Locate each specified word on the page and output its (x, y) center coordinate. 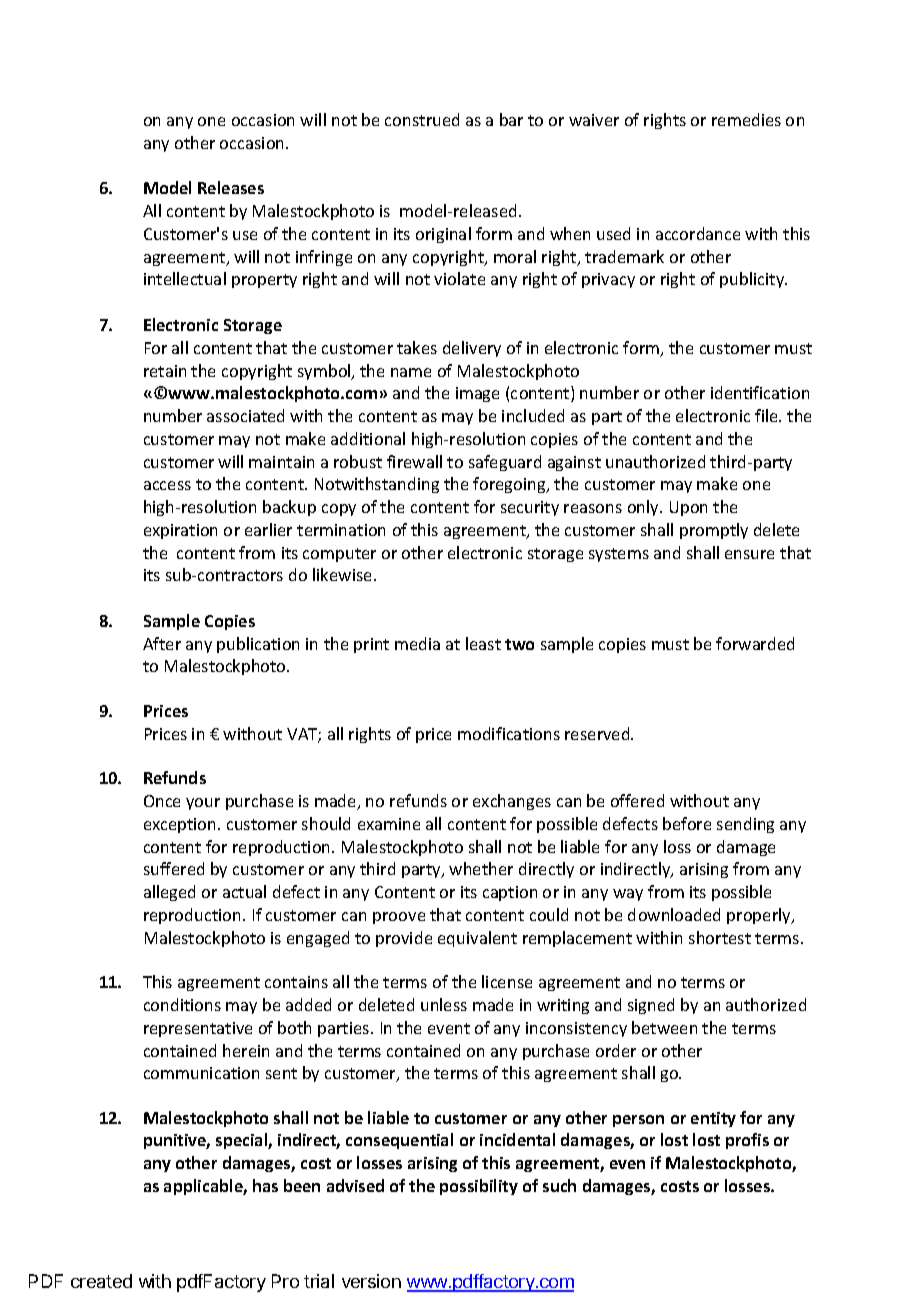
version (371, 1281)
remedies (746, 119)
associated (245, 415)
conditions (182, 1004)
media (417, 643)
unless (444, 1004)
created (101, 1281)
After (162, 643)
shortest (720, 937)
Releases (231, 187)
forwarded (755, 643)
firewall (414, 461)
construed (422, 119)
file (767, 415)
